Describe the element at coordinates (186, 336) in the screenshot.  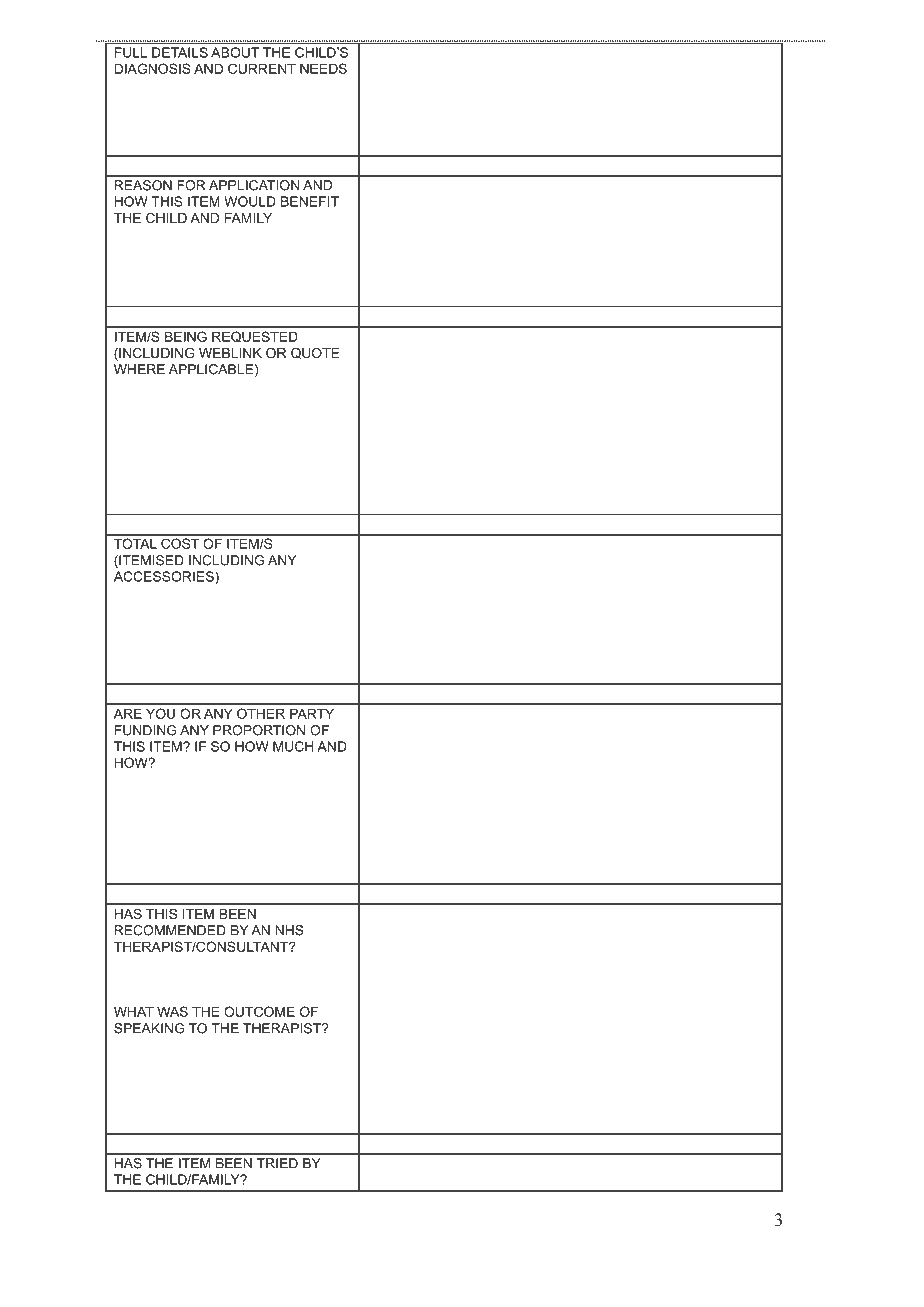
I see `BEING` at that location.
